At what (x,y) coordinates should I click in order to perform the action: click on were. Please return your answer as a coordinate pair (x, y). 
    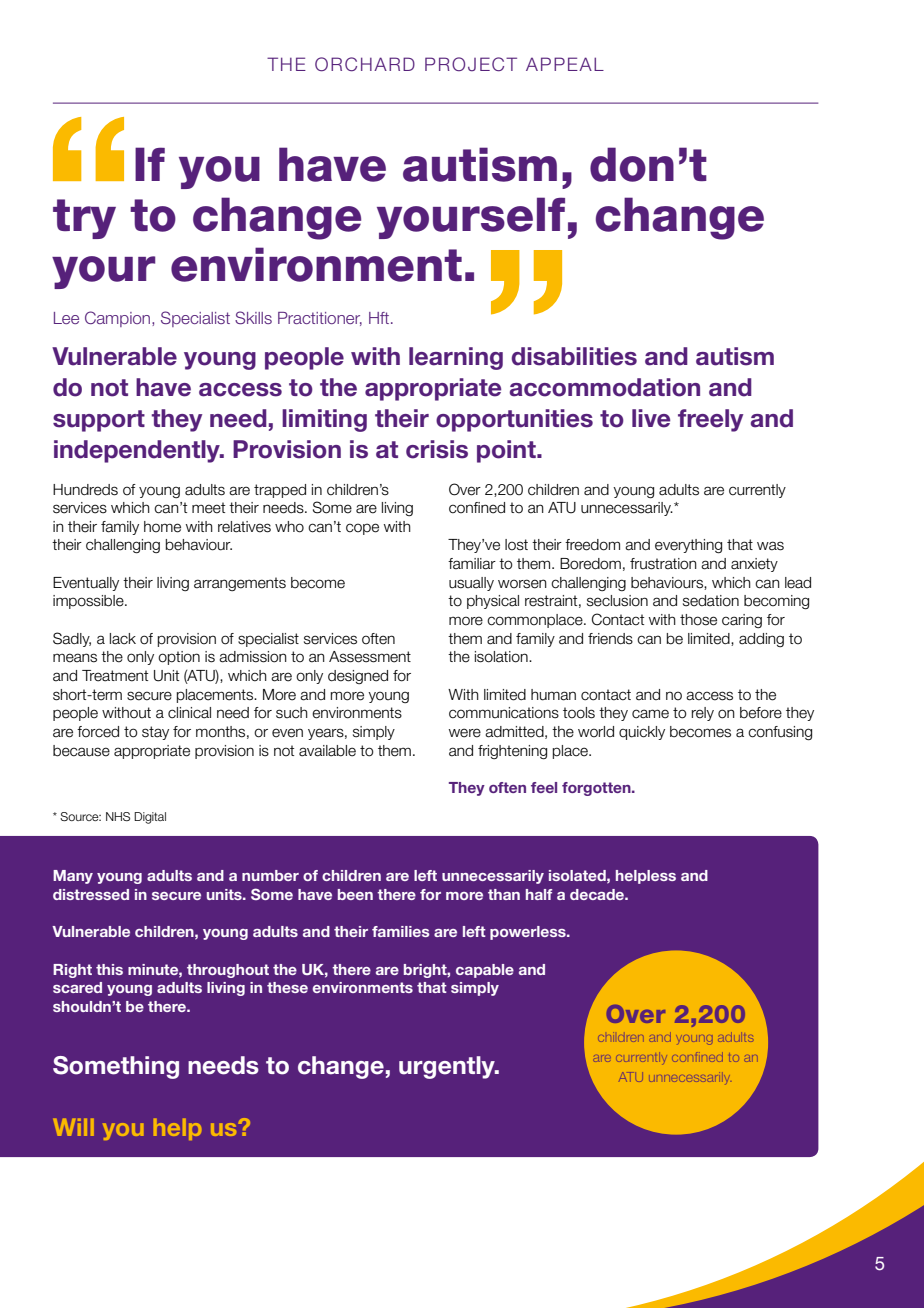
    Looking at the image, I should click on (465, 733).
